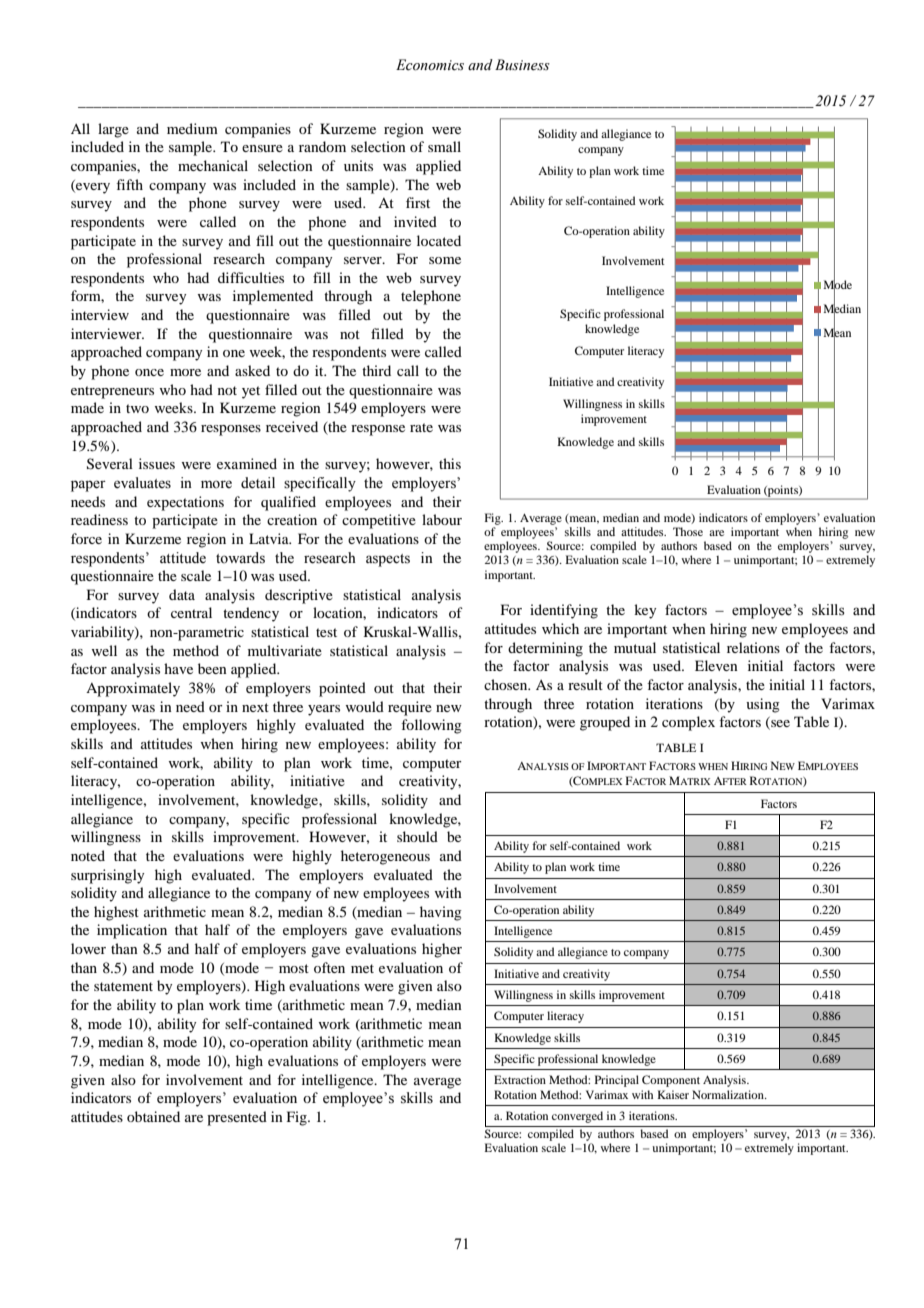  What do you see at coordinates (192, 128) in the document?
I see `medium` at bounding box center [192, 128].
